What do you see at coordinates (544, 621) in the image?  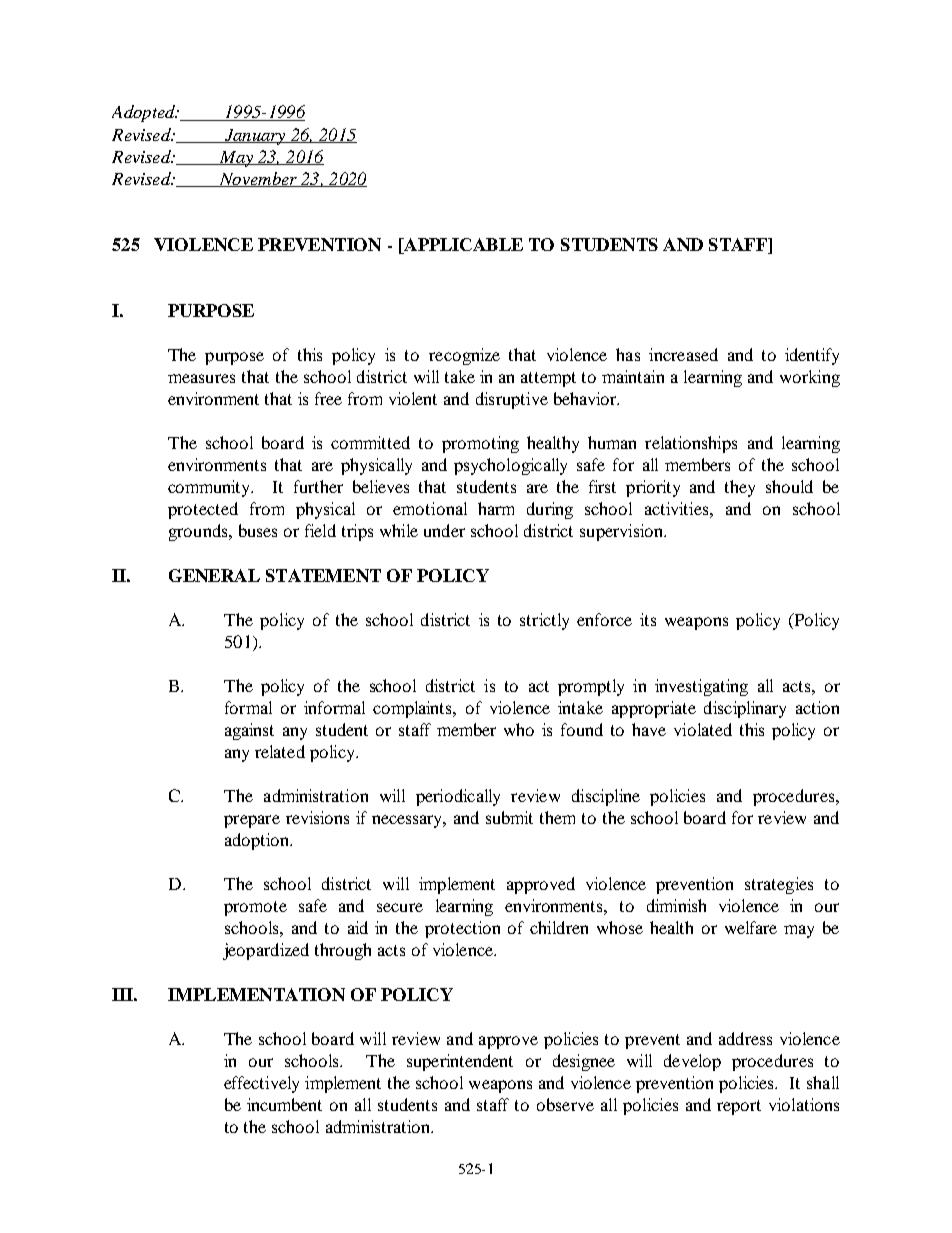 I see `strictly` at bounding box center [544, 621].
